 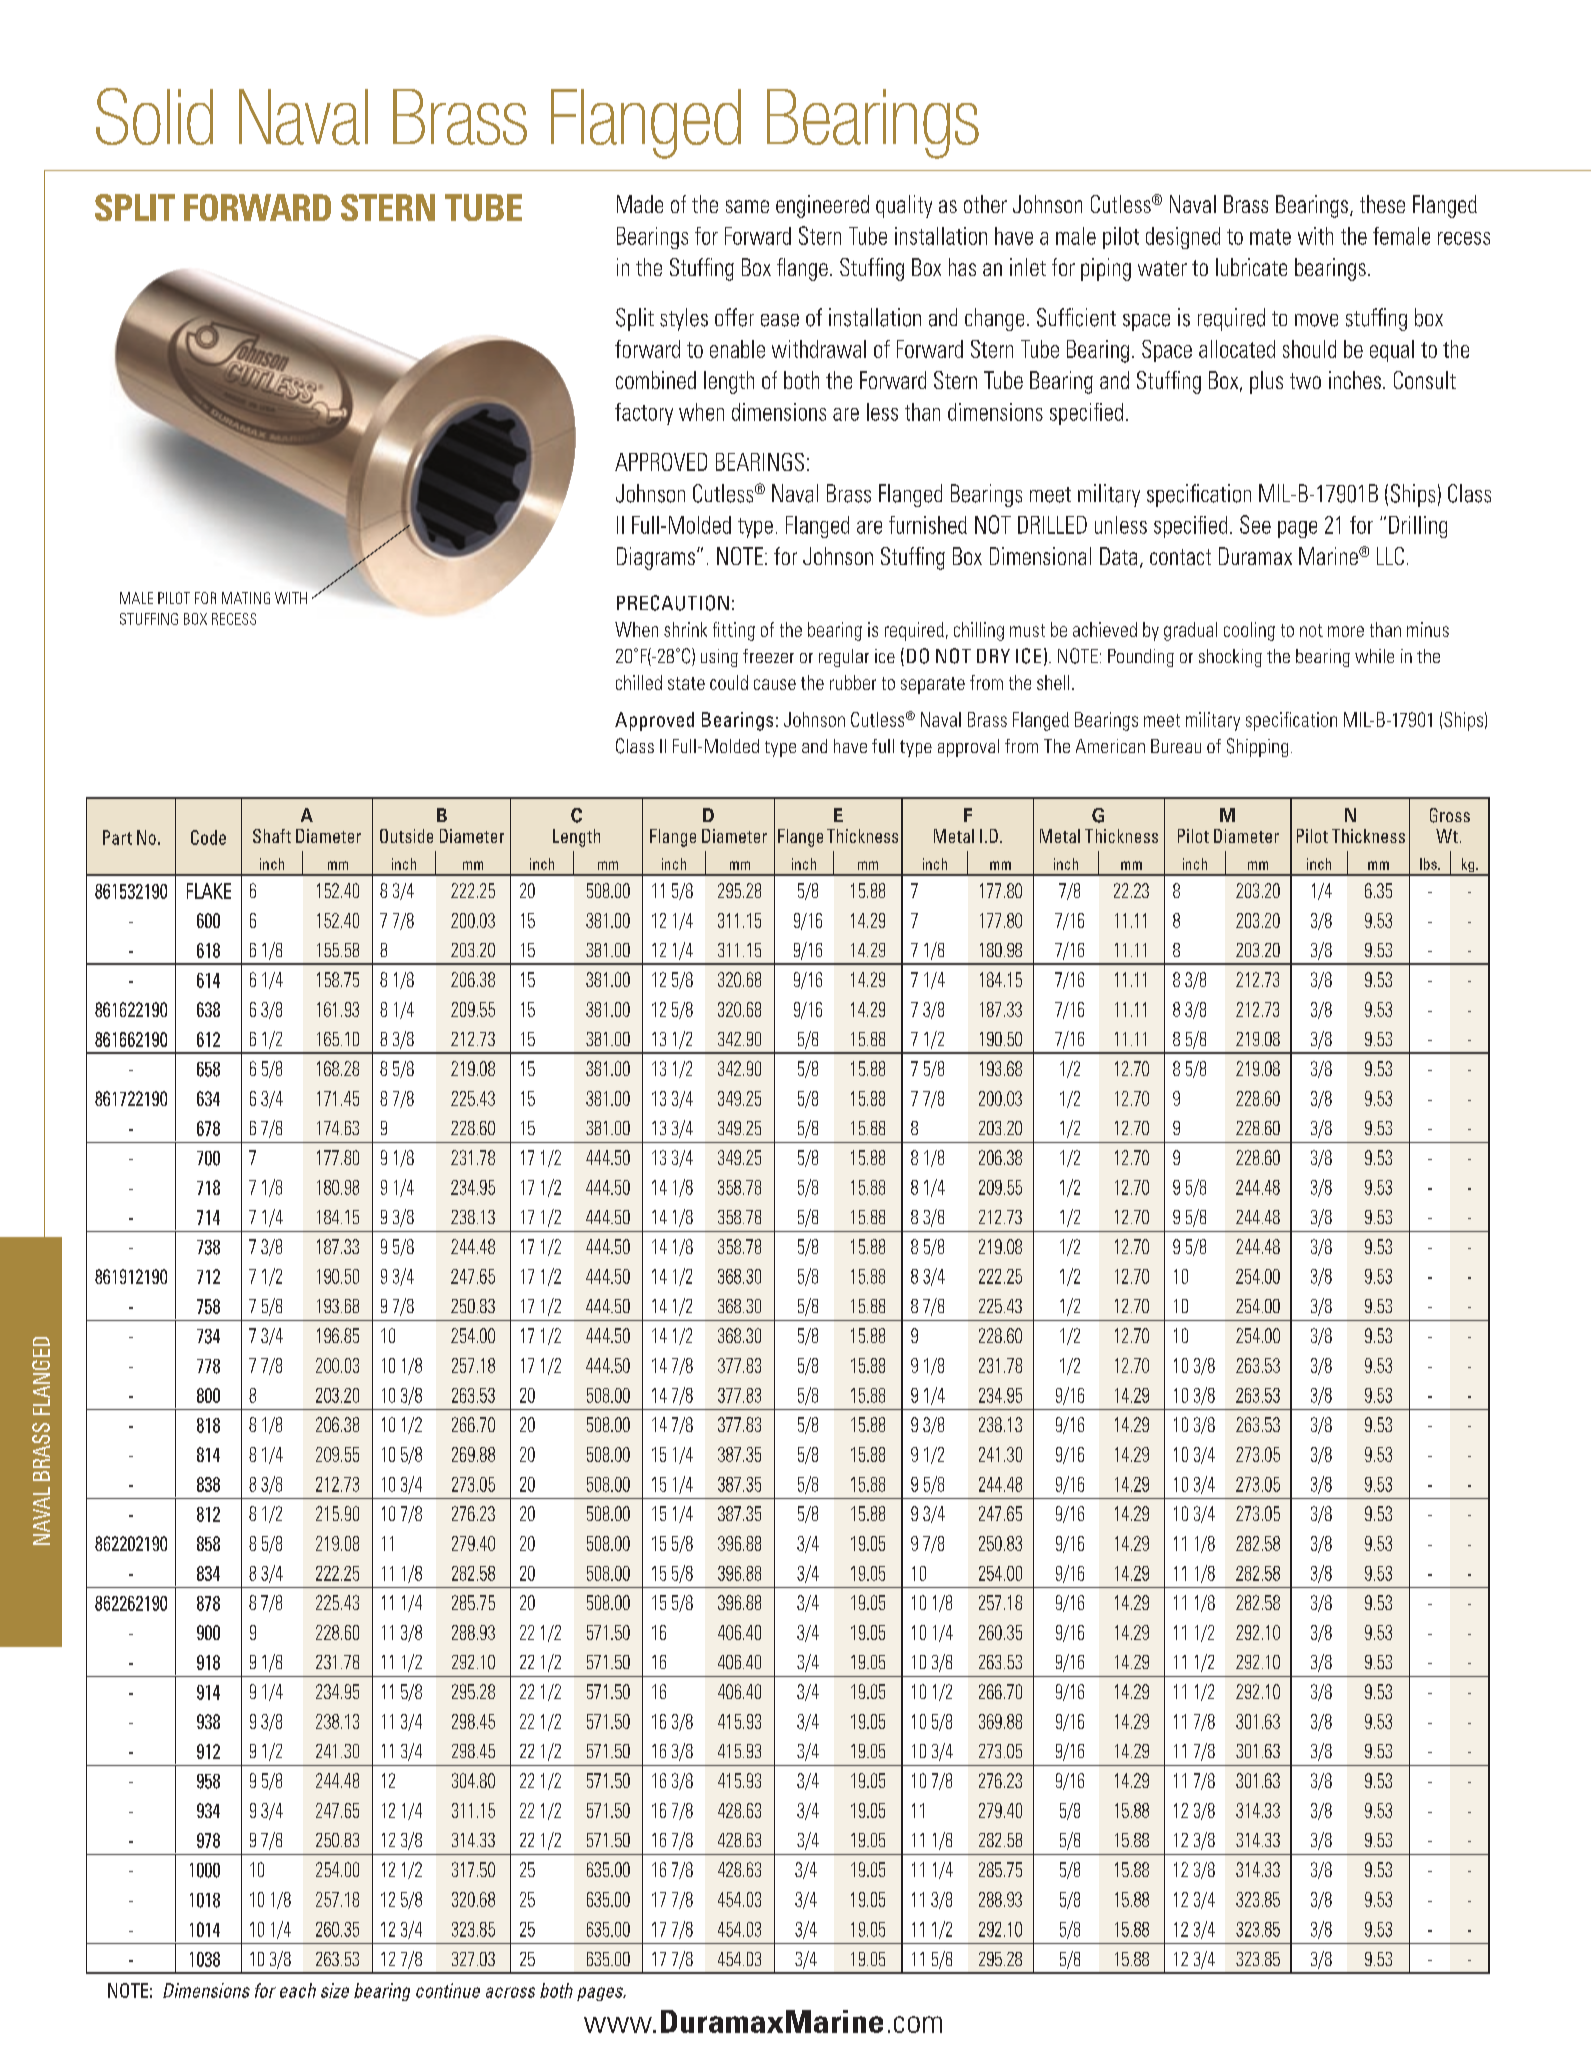 I want to click on Outside, so click(x=406, y=836).
